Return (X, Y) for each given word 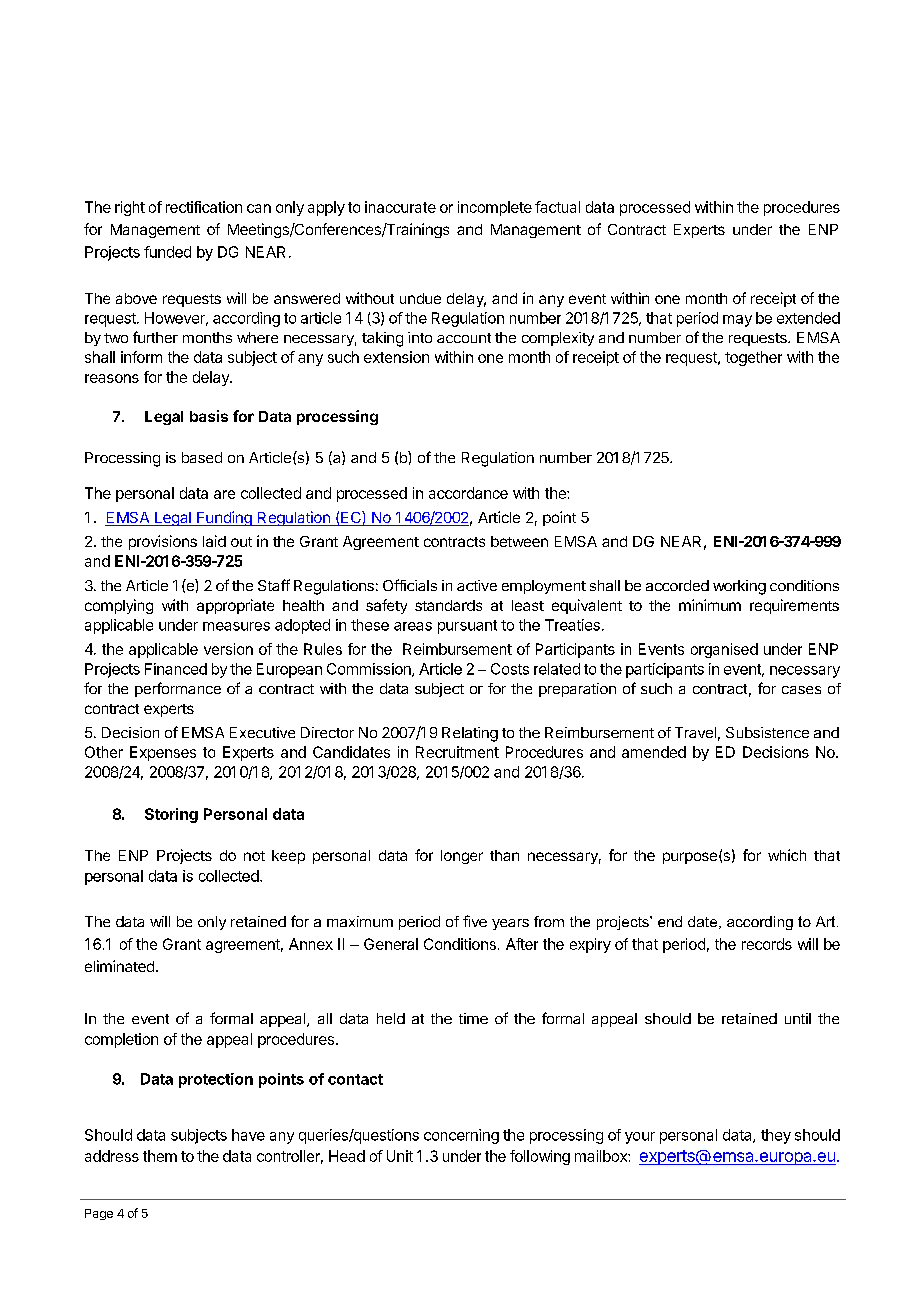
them (160, 1156)
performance (178, 689)
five (475, 921)
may (737, 321)
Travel (695, 732)
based (202, 457)
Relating (470, 734)
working (739, 587)
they (776, 1136)
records (767, 944)
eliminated (119, 966)
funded (167, 252)
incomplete (495, 208)
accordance (468, 493)
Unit (400, 1156)
